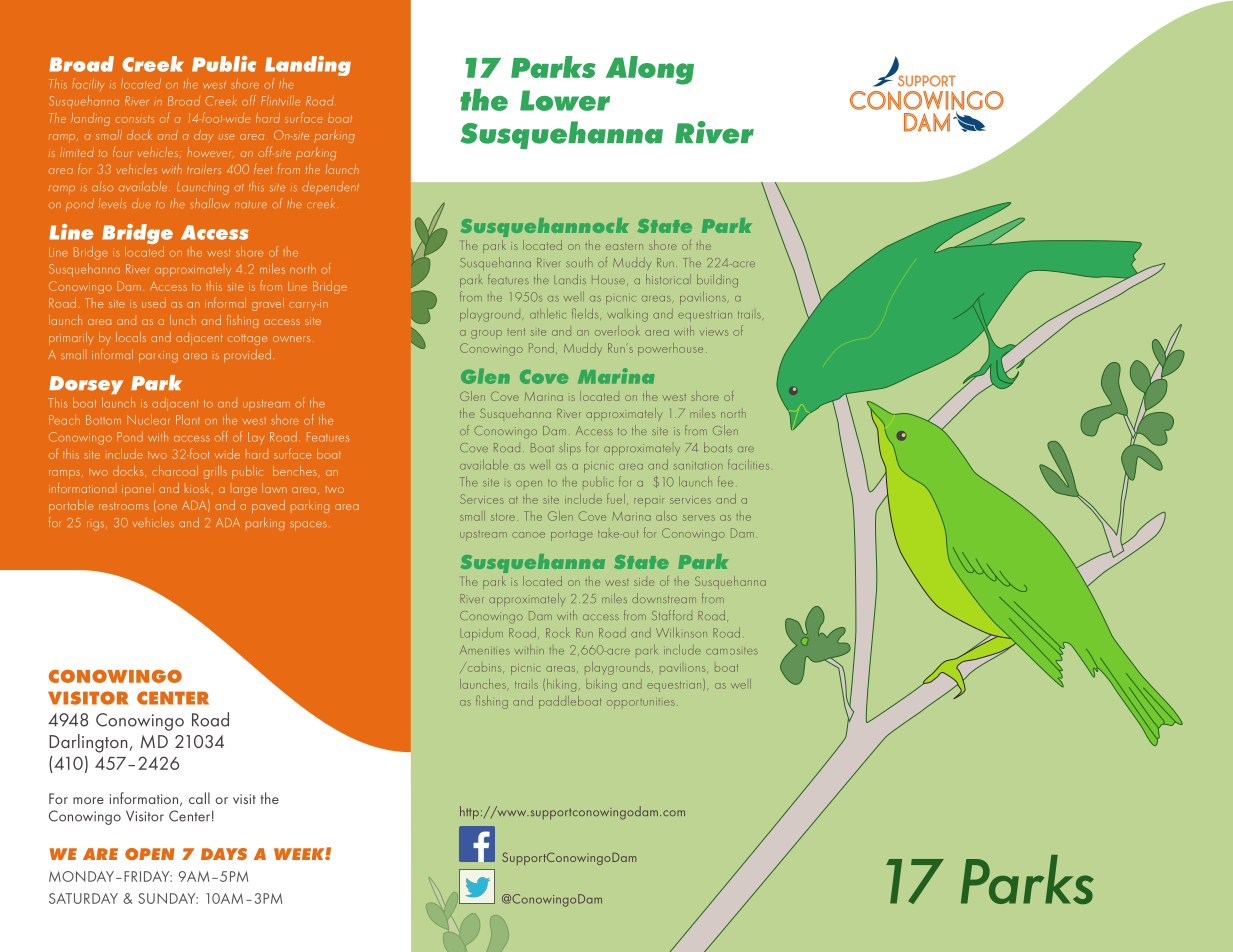 This document has height=952, width=1233. What do you see at coordinates (641, 704) in the document?
I see `opportunities` at bounding box center [641, 704].
